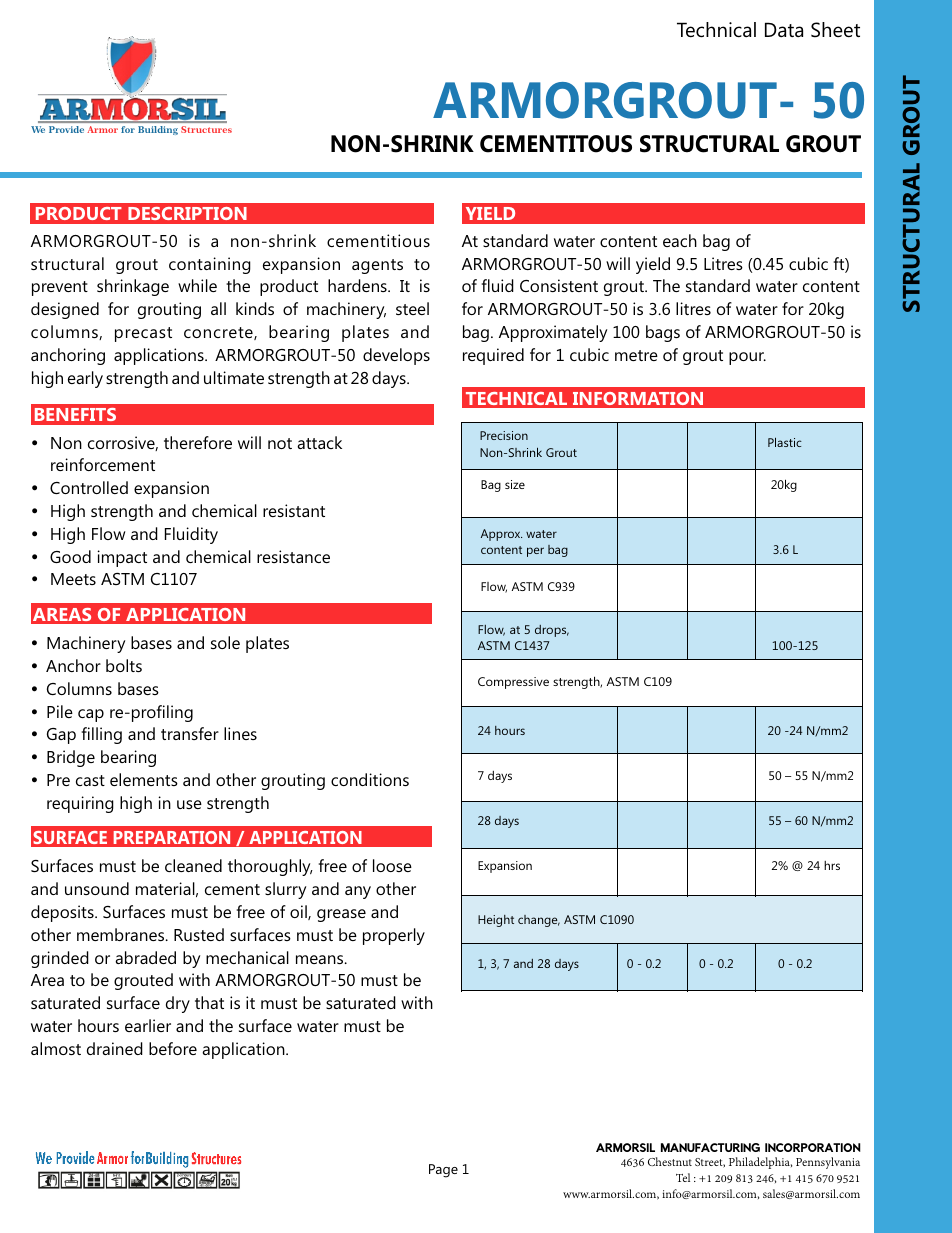  What do you see at coordinates (122, 558) in the screenshot?
I see `impact` at bounding box center [122, 558].
